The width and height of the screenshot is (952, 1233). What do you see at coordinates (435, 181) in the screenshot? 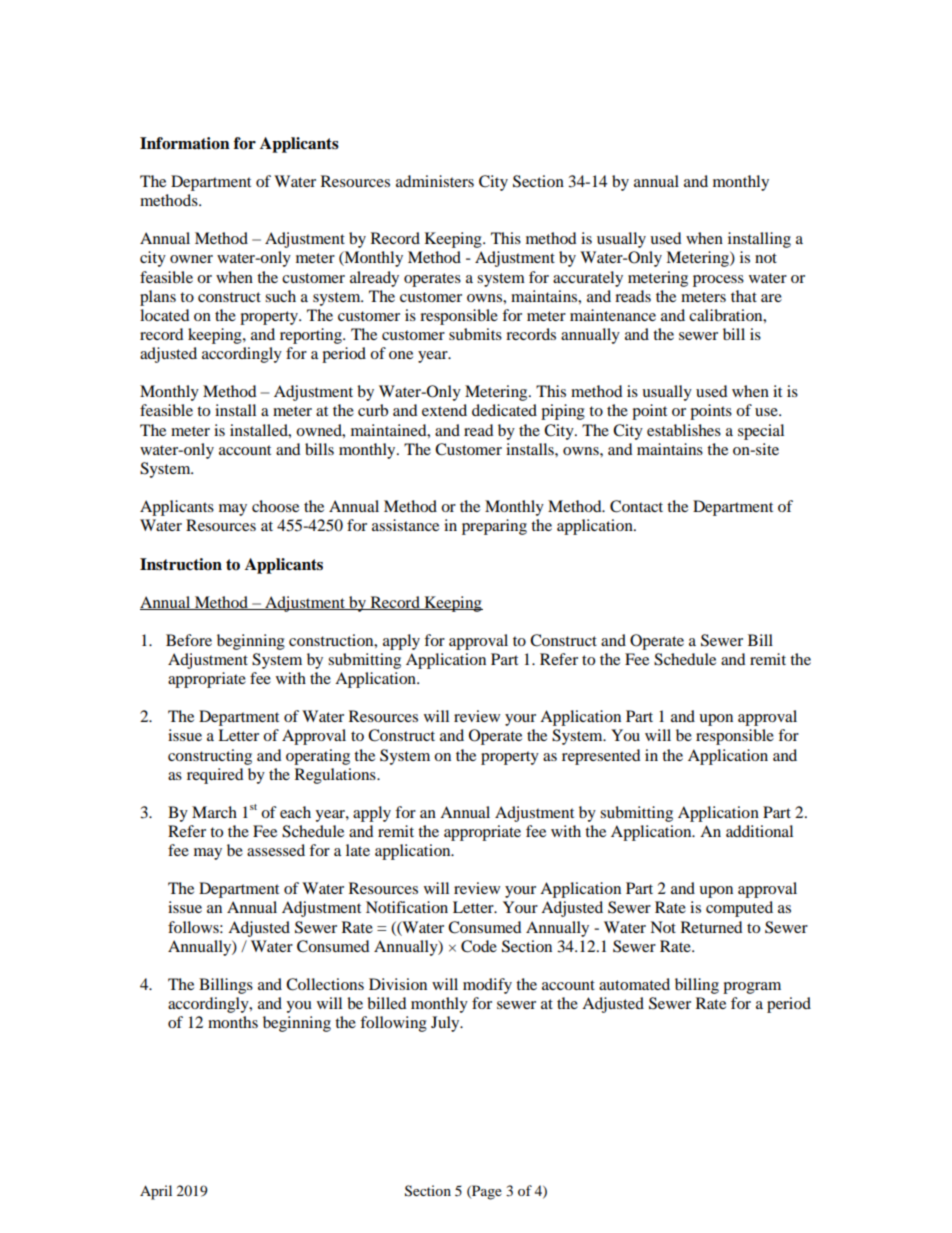
I see `administers` at bounding box center [435, 181].
